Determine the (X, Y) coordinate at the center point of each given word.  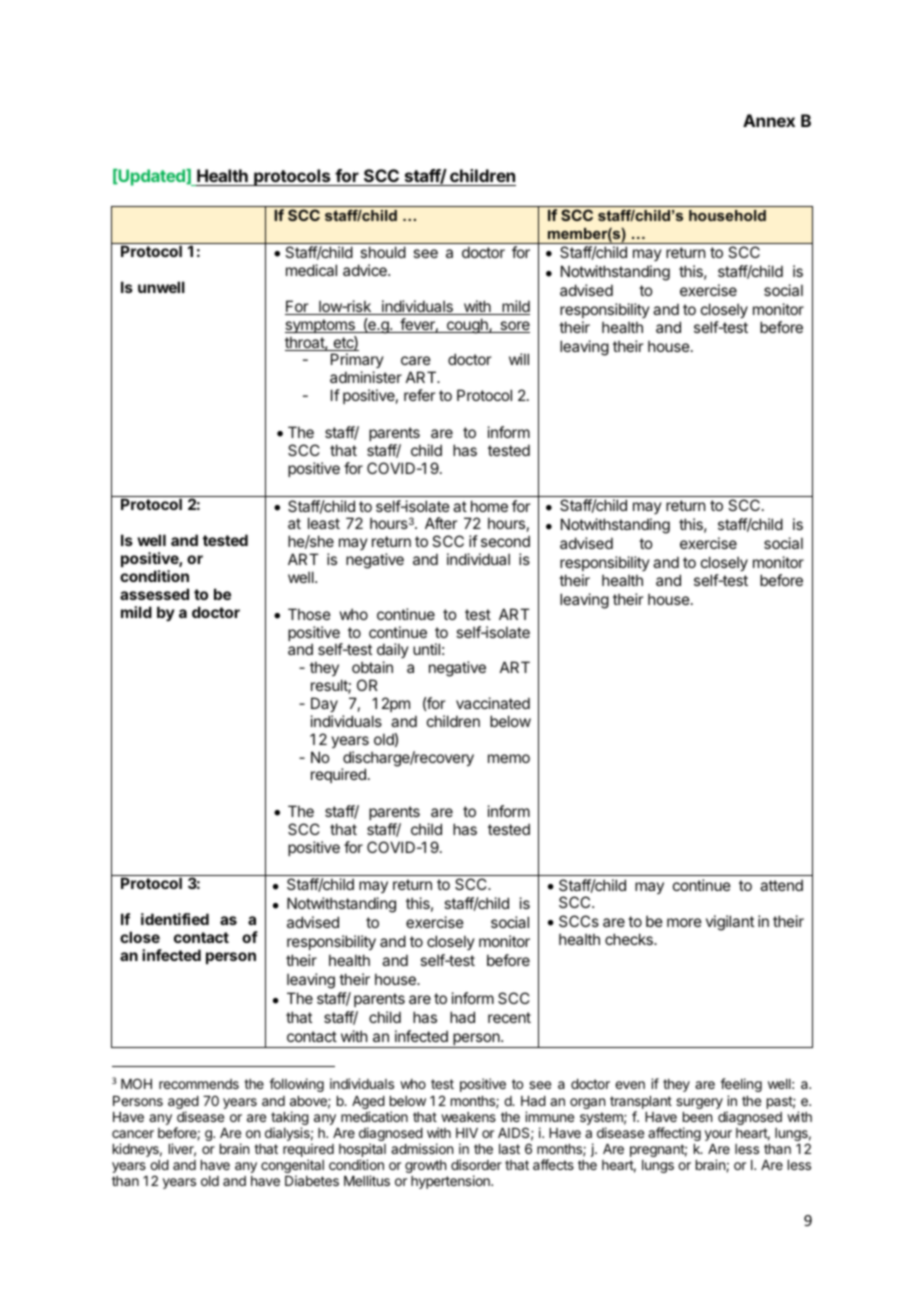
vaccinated (493, 703)
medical (311, 270)
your (718, 1135)
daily (393, 652)
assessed (154, 594)
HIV (467, 1133)
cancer (133, 1134)
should (383, 252)
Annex (769, 120)
